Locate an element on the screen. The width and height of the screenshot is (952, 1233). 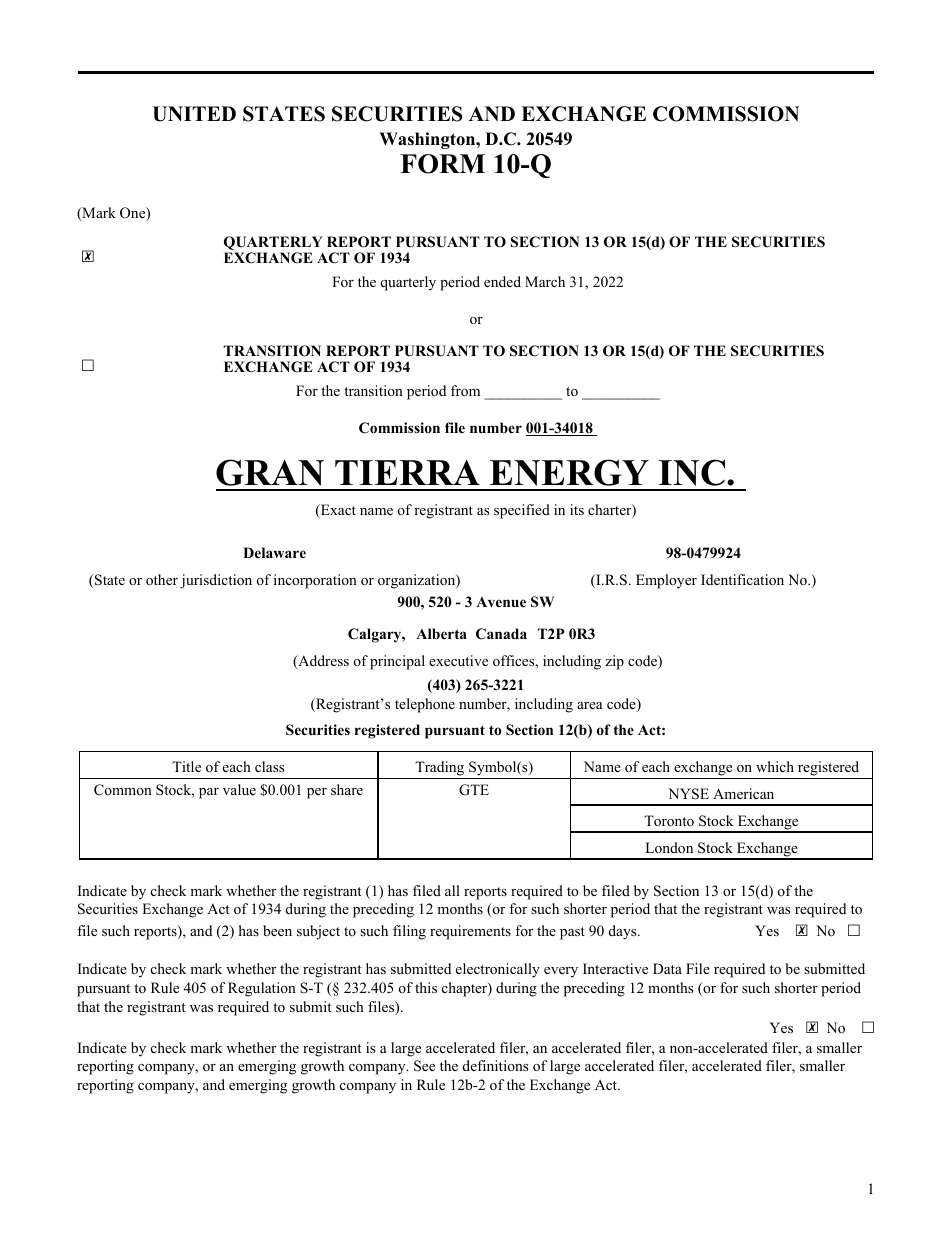
UNITED is located at coordinates (194, 114).
